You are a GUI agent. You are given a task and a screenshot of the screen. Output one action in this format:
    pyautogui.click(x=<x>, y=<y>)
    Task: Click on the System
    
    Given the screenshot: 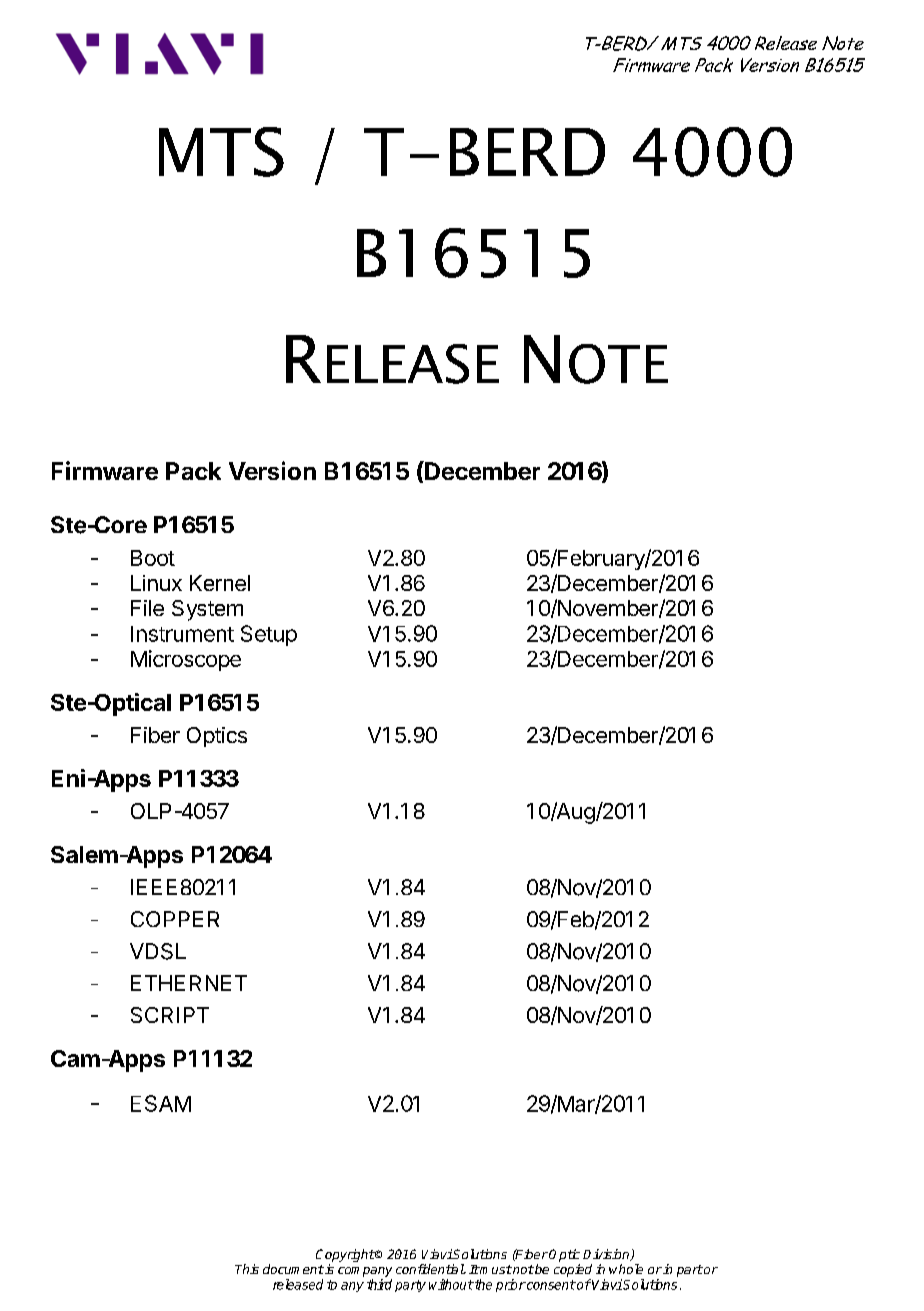 What is the action you would take?
    pyautogui.click(x=207, y=610)
